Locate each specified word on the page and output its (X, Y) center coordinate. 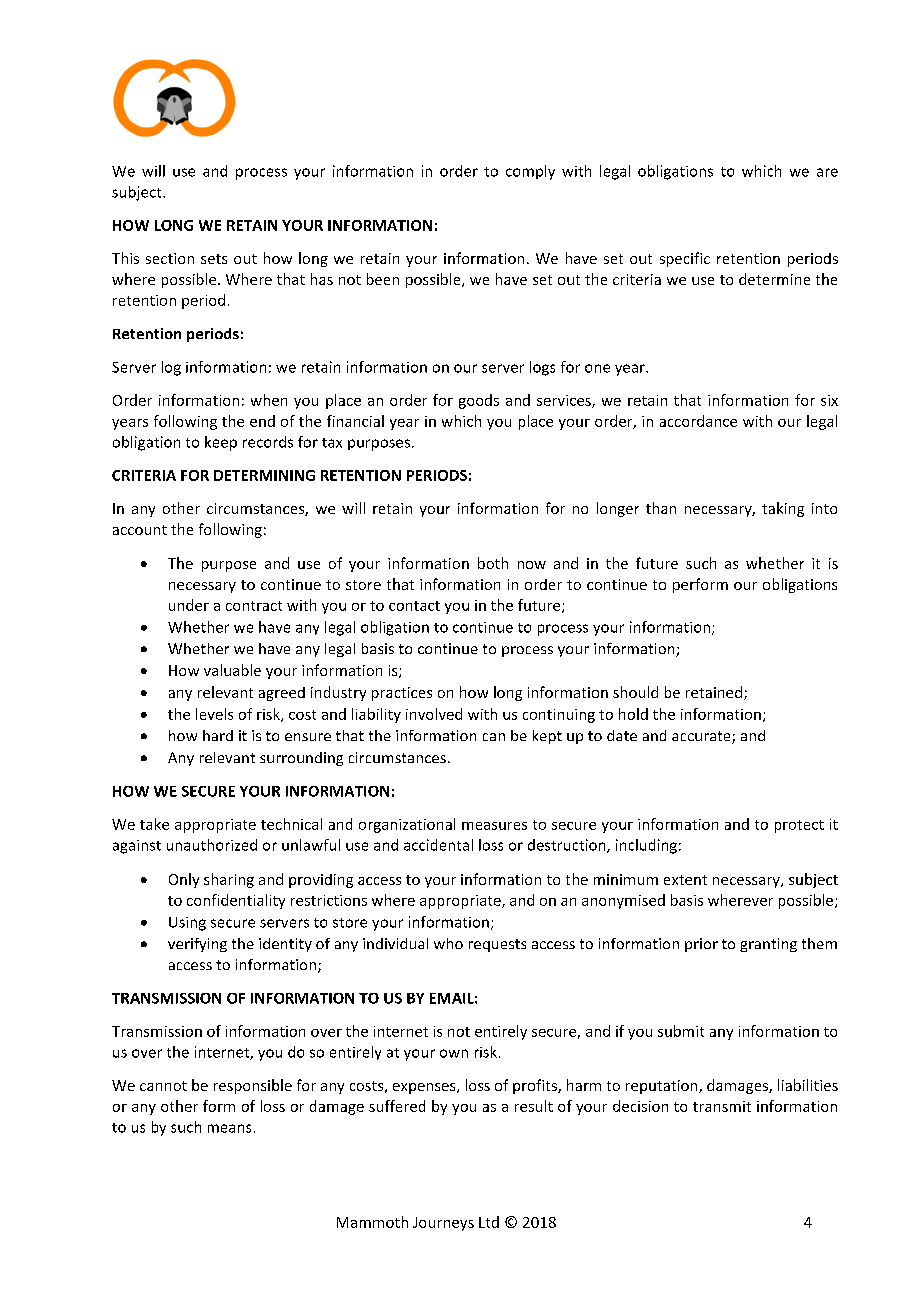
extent (685, 880)
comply (530, 172)
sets (214, 259)
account (140, 530)
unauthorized (212, 845)
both (493, 563)
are (827, 172)
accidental (438, 845)
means (229, 1128)
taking (783, 509)
